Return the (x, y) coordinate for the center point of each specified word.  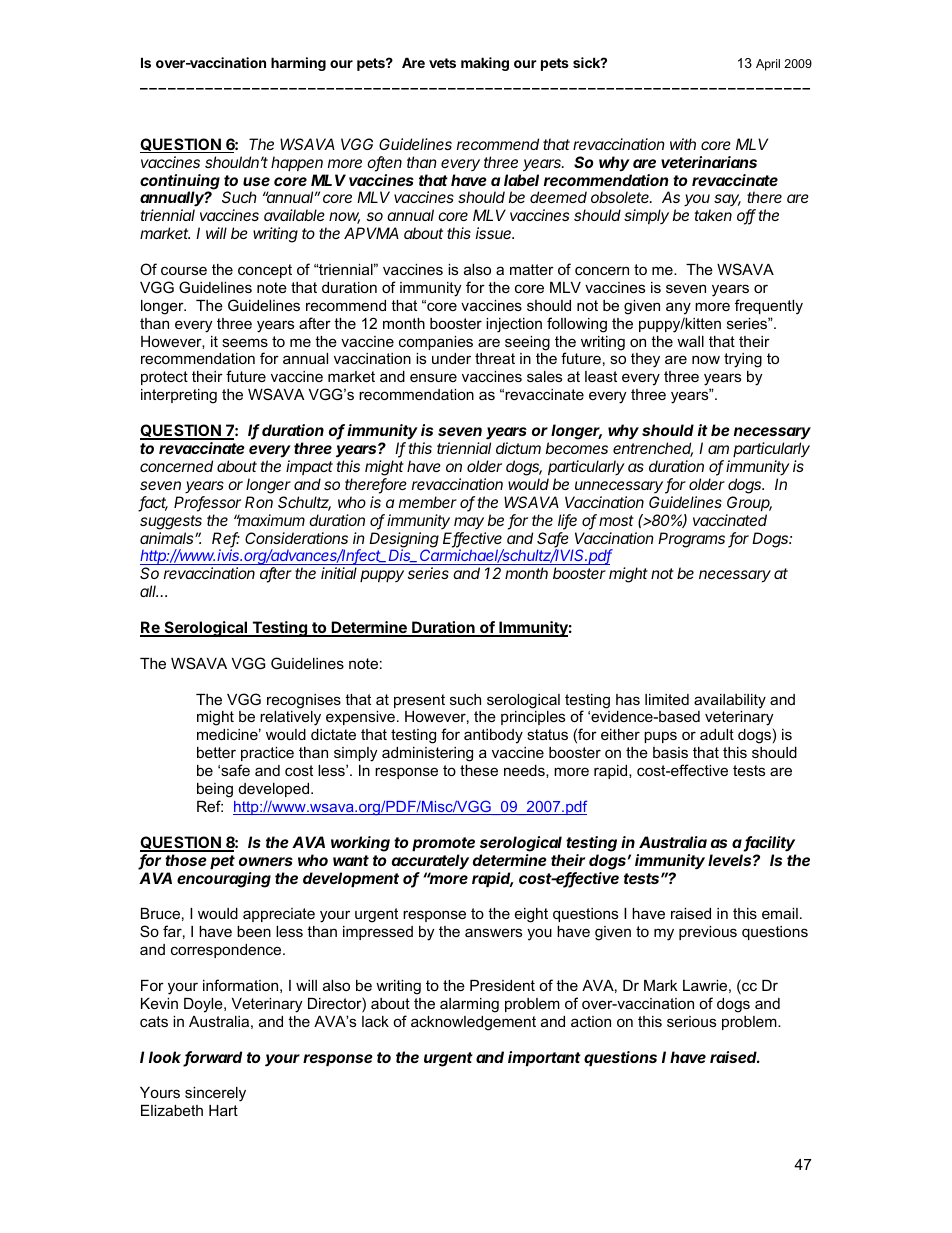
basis (670, 752)
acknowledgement (473, 1023)
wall (690, 341)
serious (691, 1021)
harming (298, 64)
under (451, 358)
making (485, 64)
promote (443, 844)
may (469, 523)
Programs (691, 540)
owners (266, 861)
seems (245, 342)
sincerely (215, 1094)
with (683, 144)
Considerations (296, 538)
